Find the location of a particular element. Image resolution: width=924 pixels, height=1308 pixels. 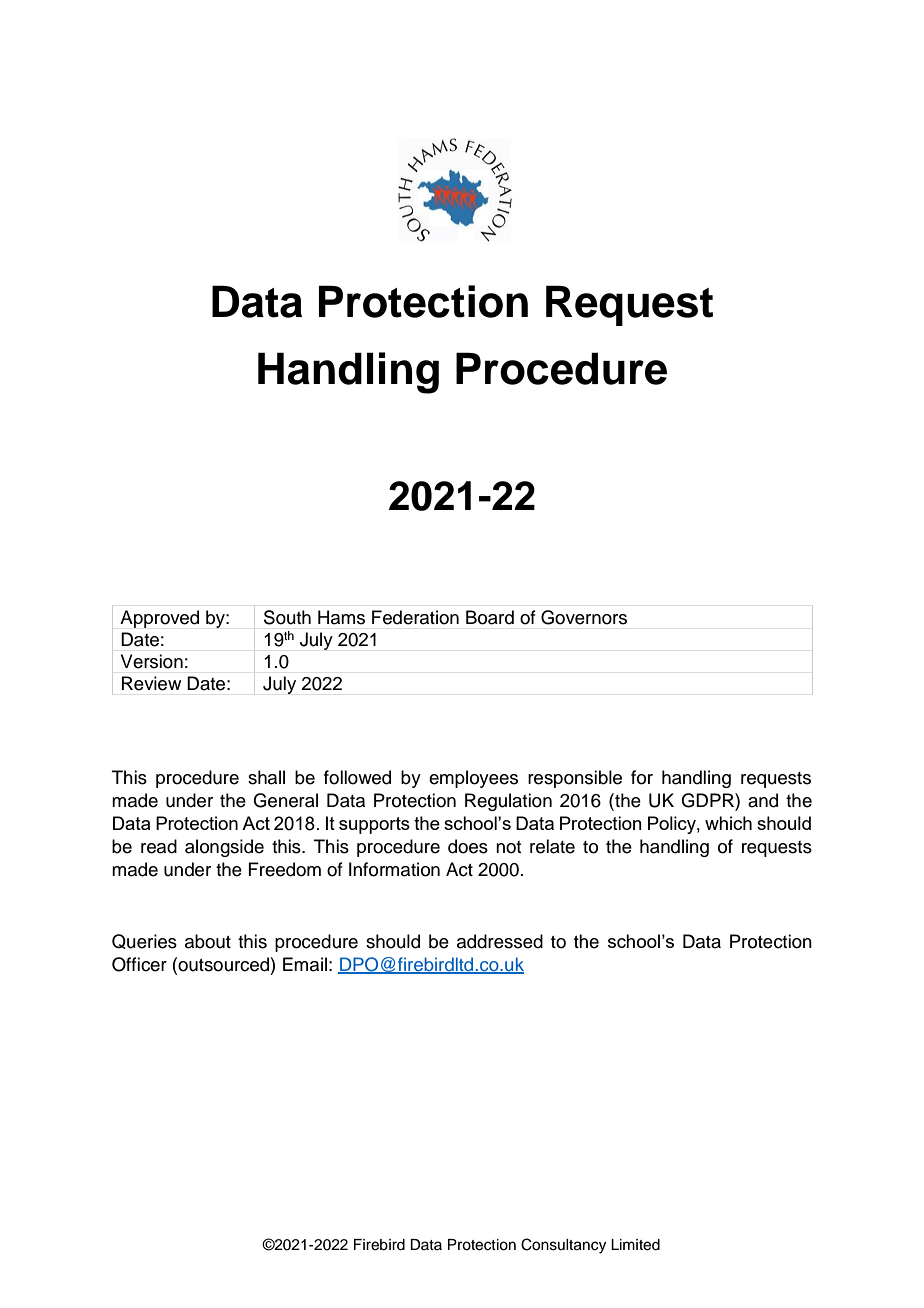

Consultancy is located at coordinates (563, 1246).
